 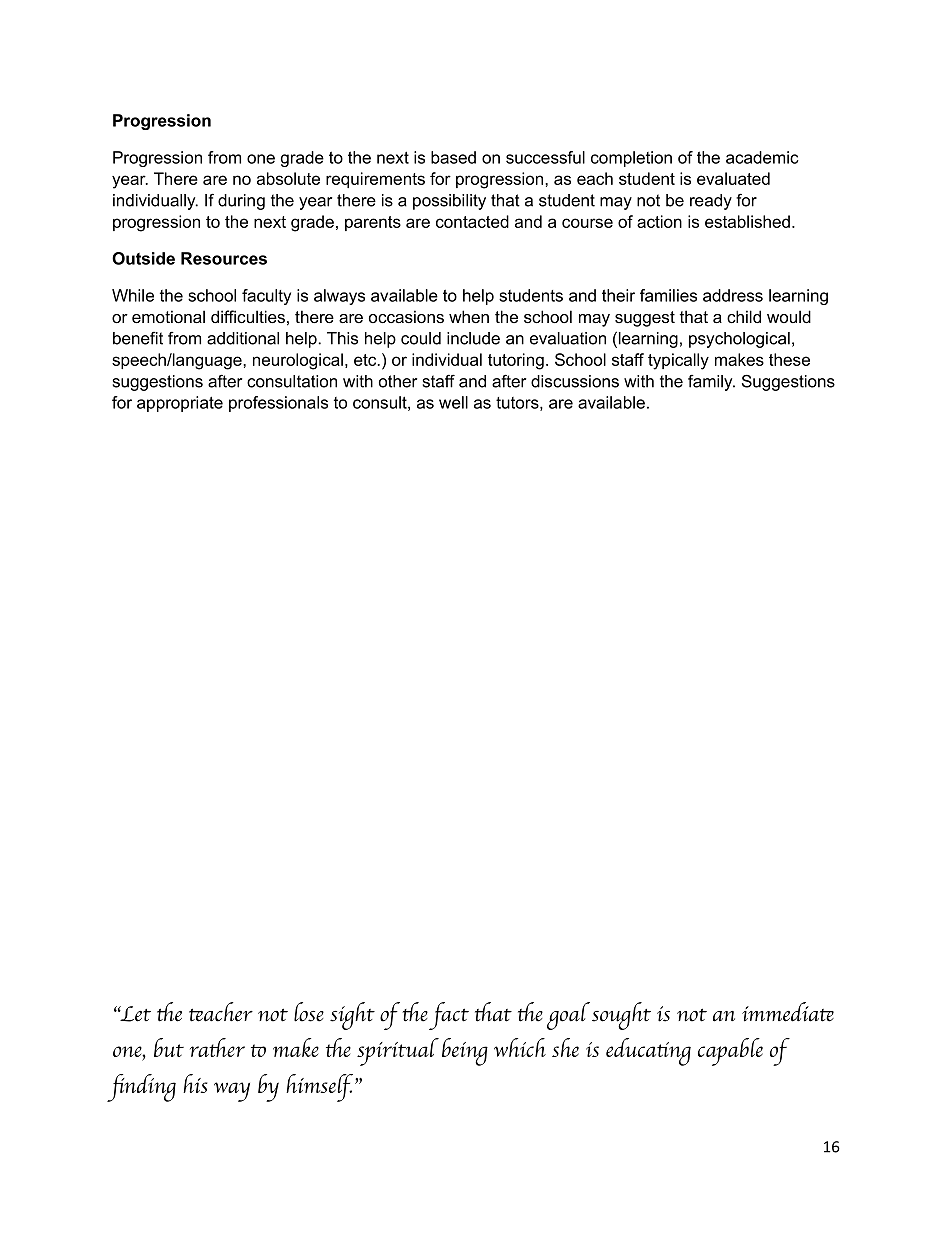 What do you see at coordinates (448, 1016) in the screenshot?
I see `fact` at bounding box center [448, 1016].
